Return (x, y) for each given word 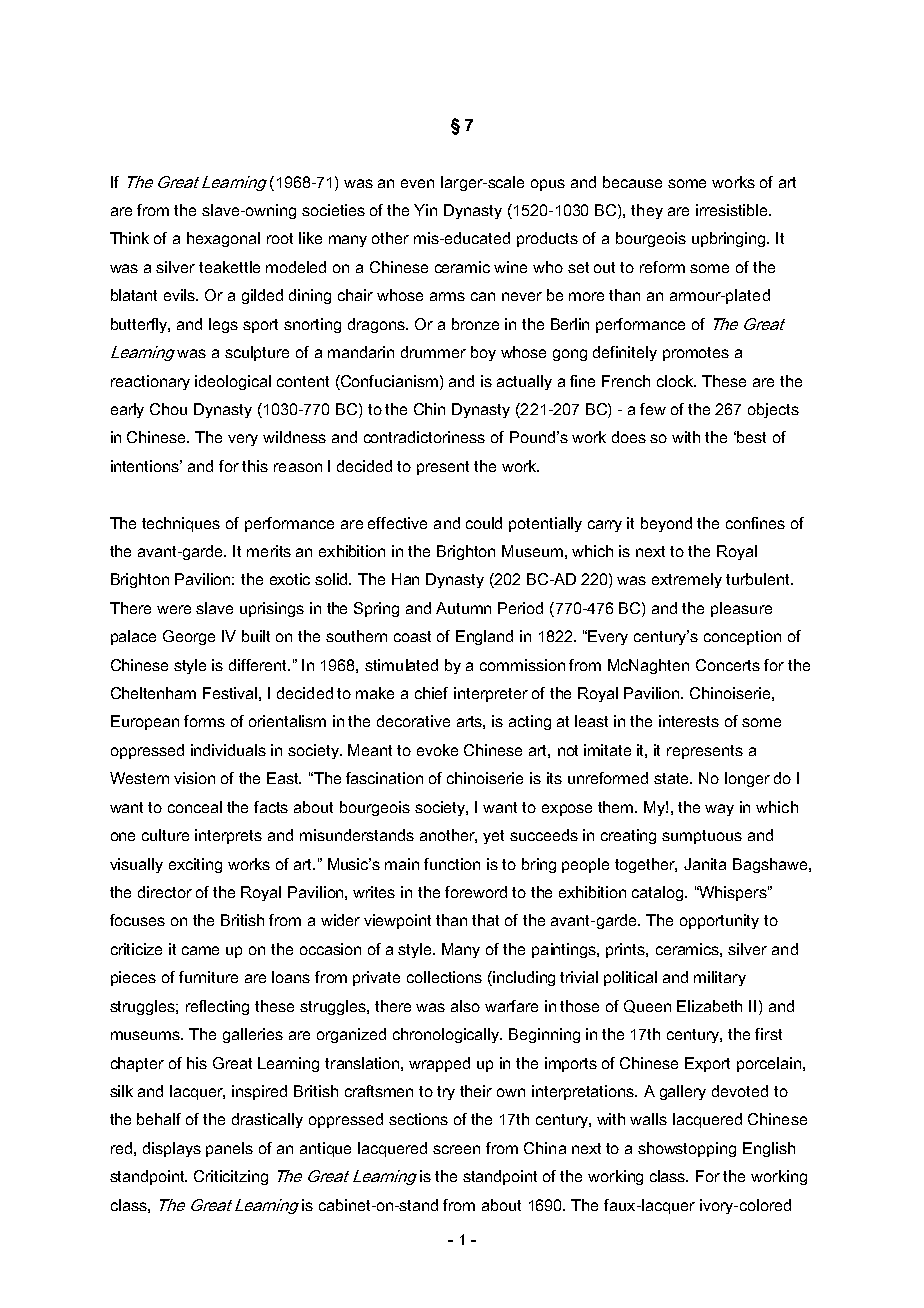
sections (418, 1119)
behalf (159, 1119)
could (484, 523)
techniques (181, 524)
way (719, 810)
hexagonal (223, 239)
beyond (666, 524)
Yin (425, 210)
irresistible (733, 210)
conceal (195, 807)
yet (493, 837)
